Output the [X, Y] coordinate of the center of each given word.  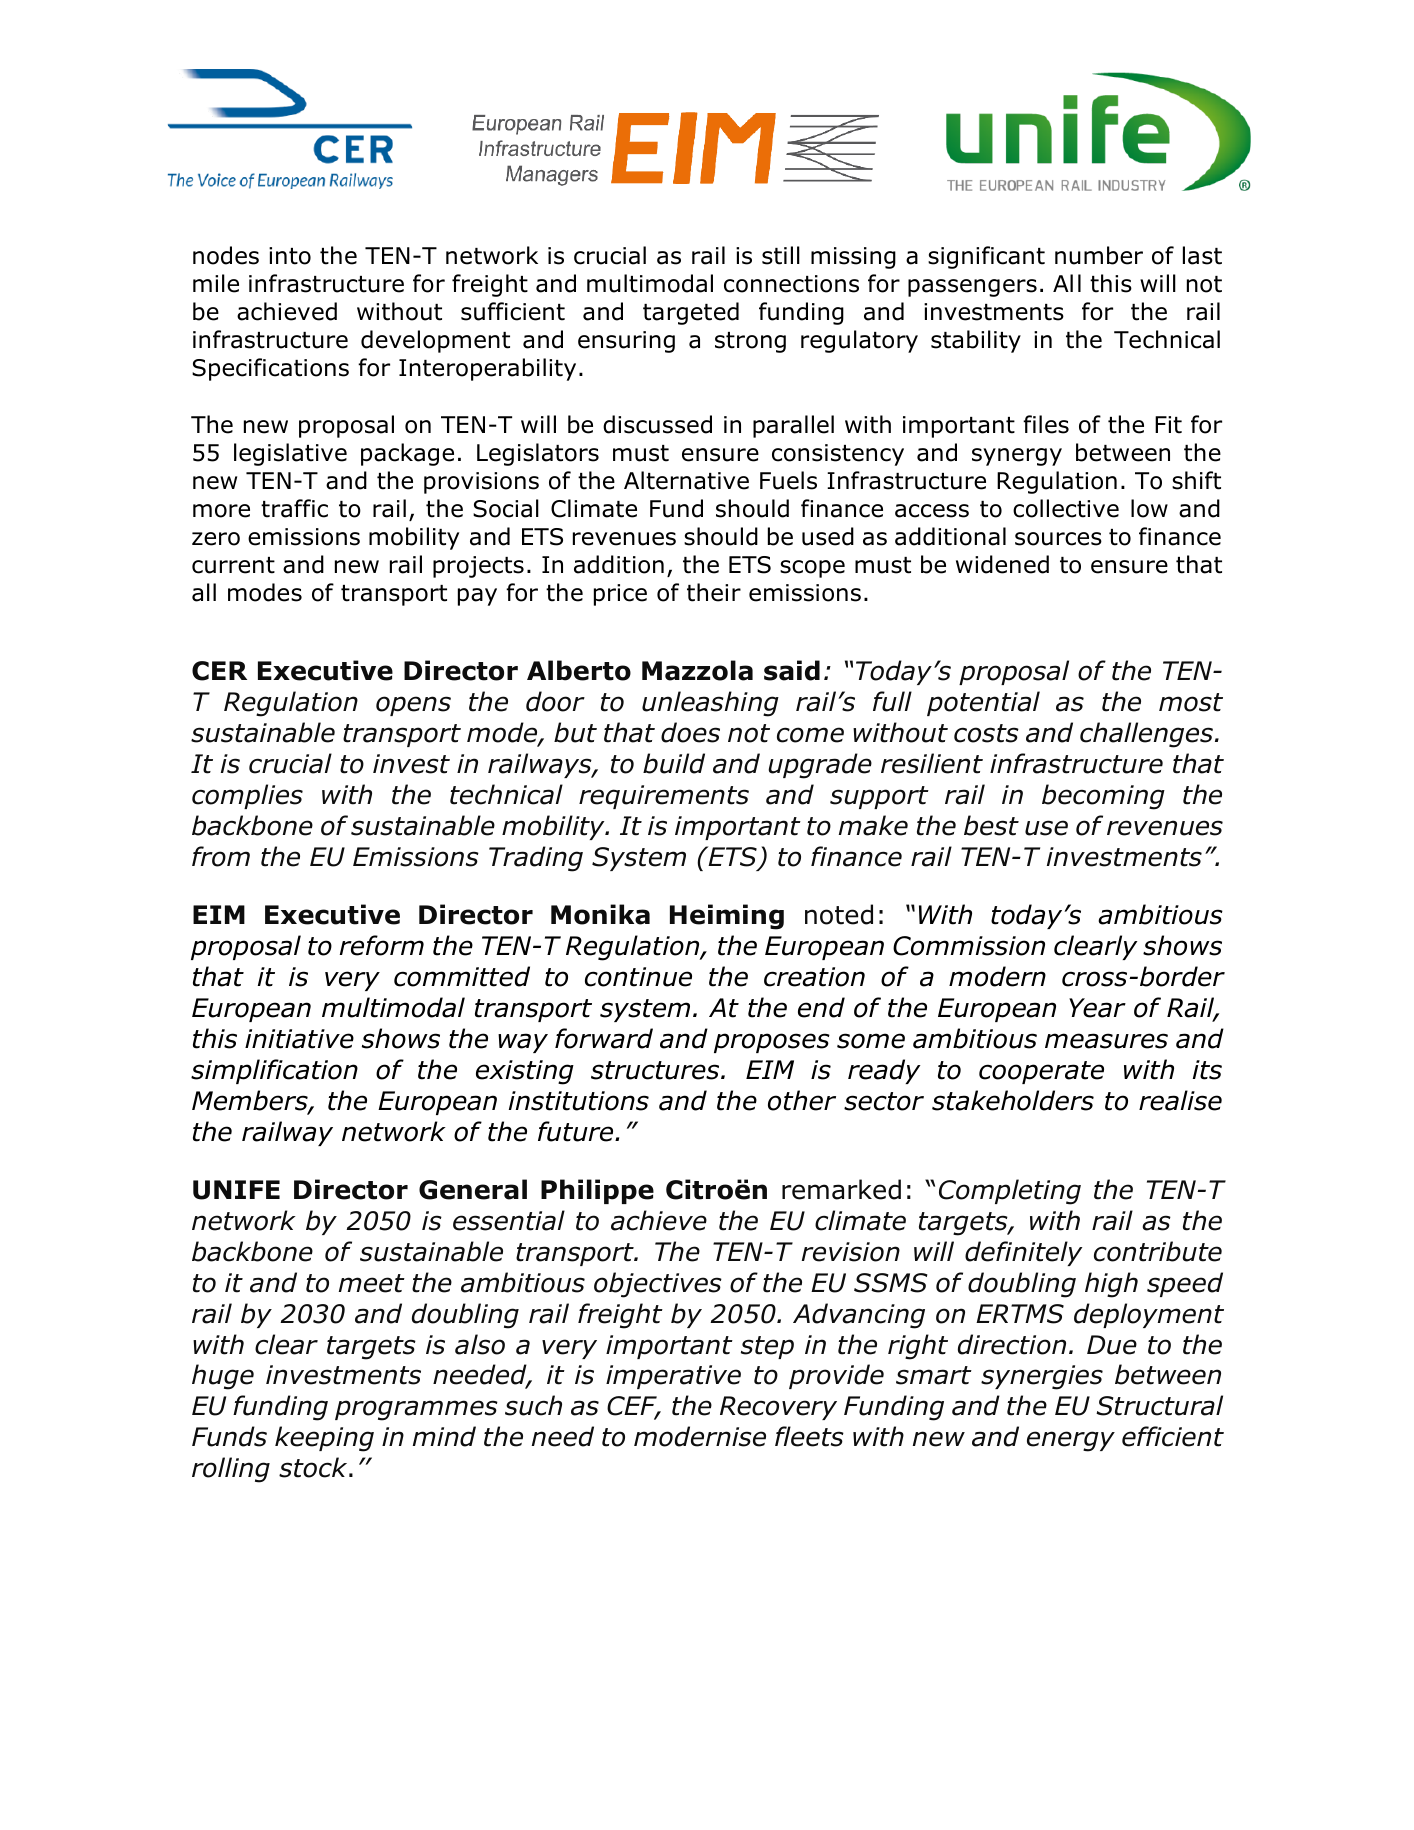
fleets [809, 1436]
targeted [691, 313]
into [290, 256]
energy [1071, 1441]
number [1099, 255]
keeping [324, 1439]
